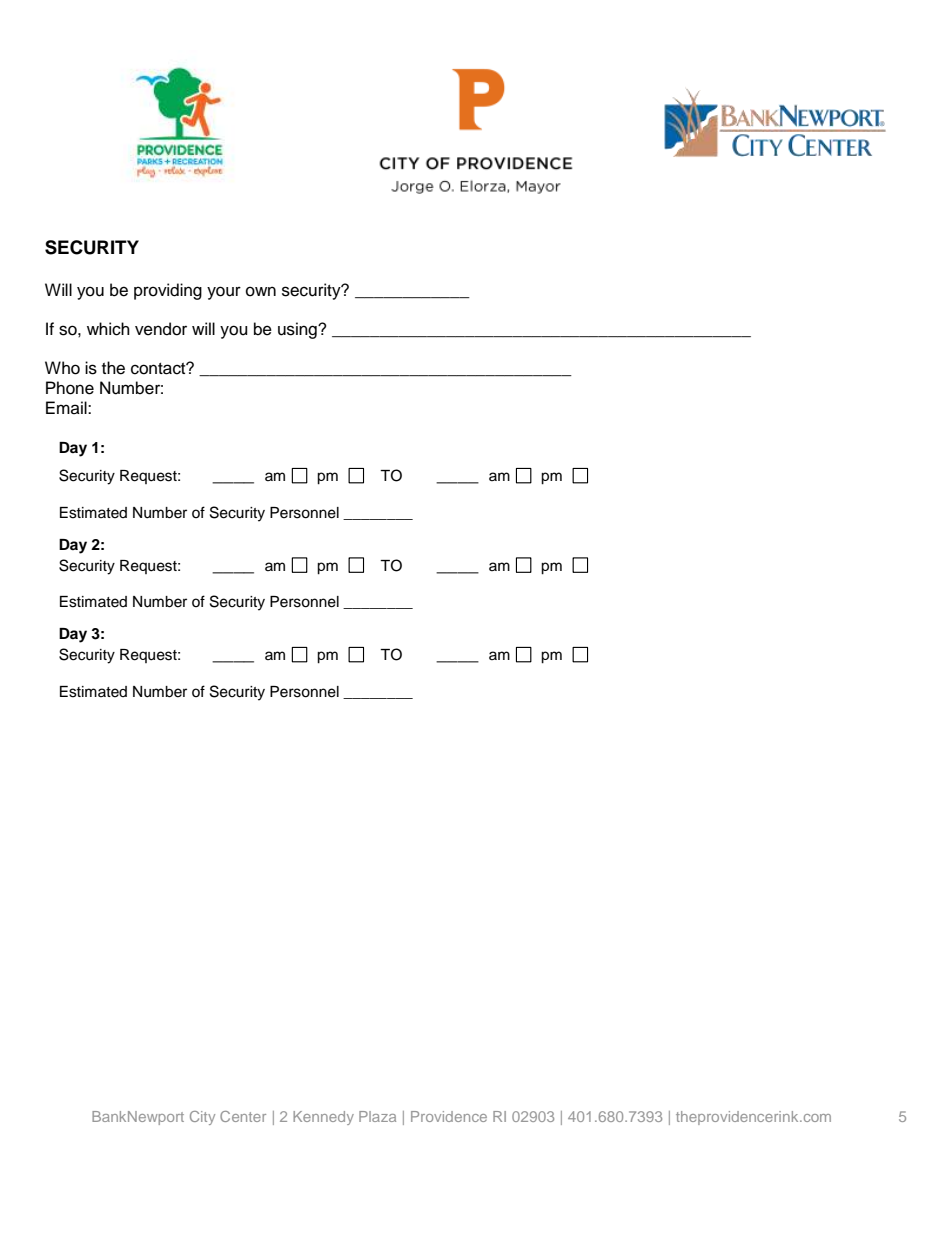  I want to click on City, so click(202, 1118).
